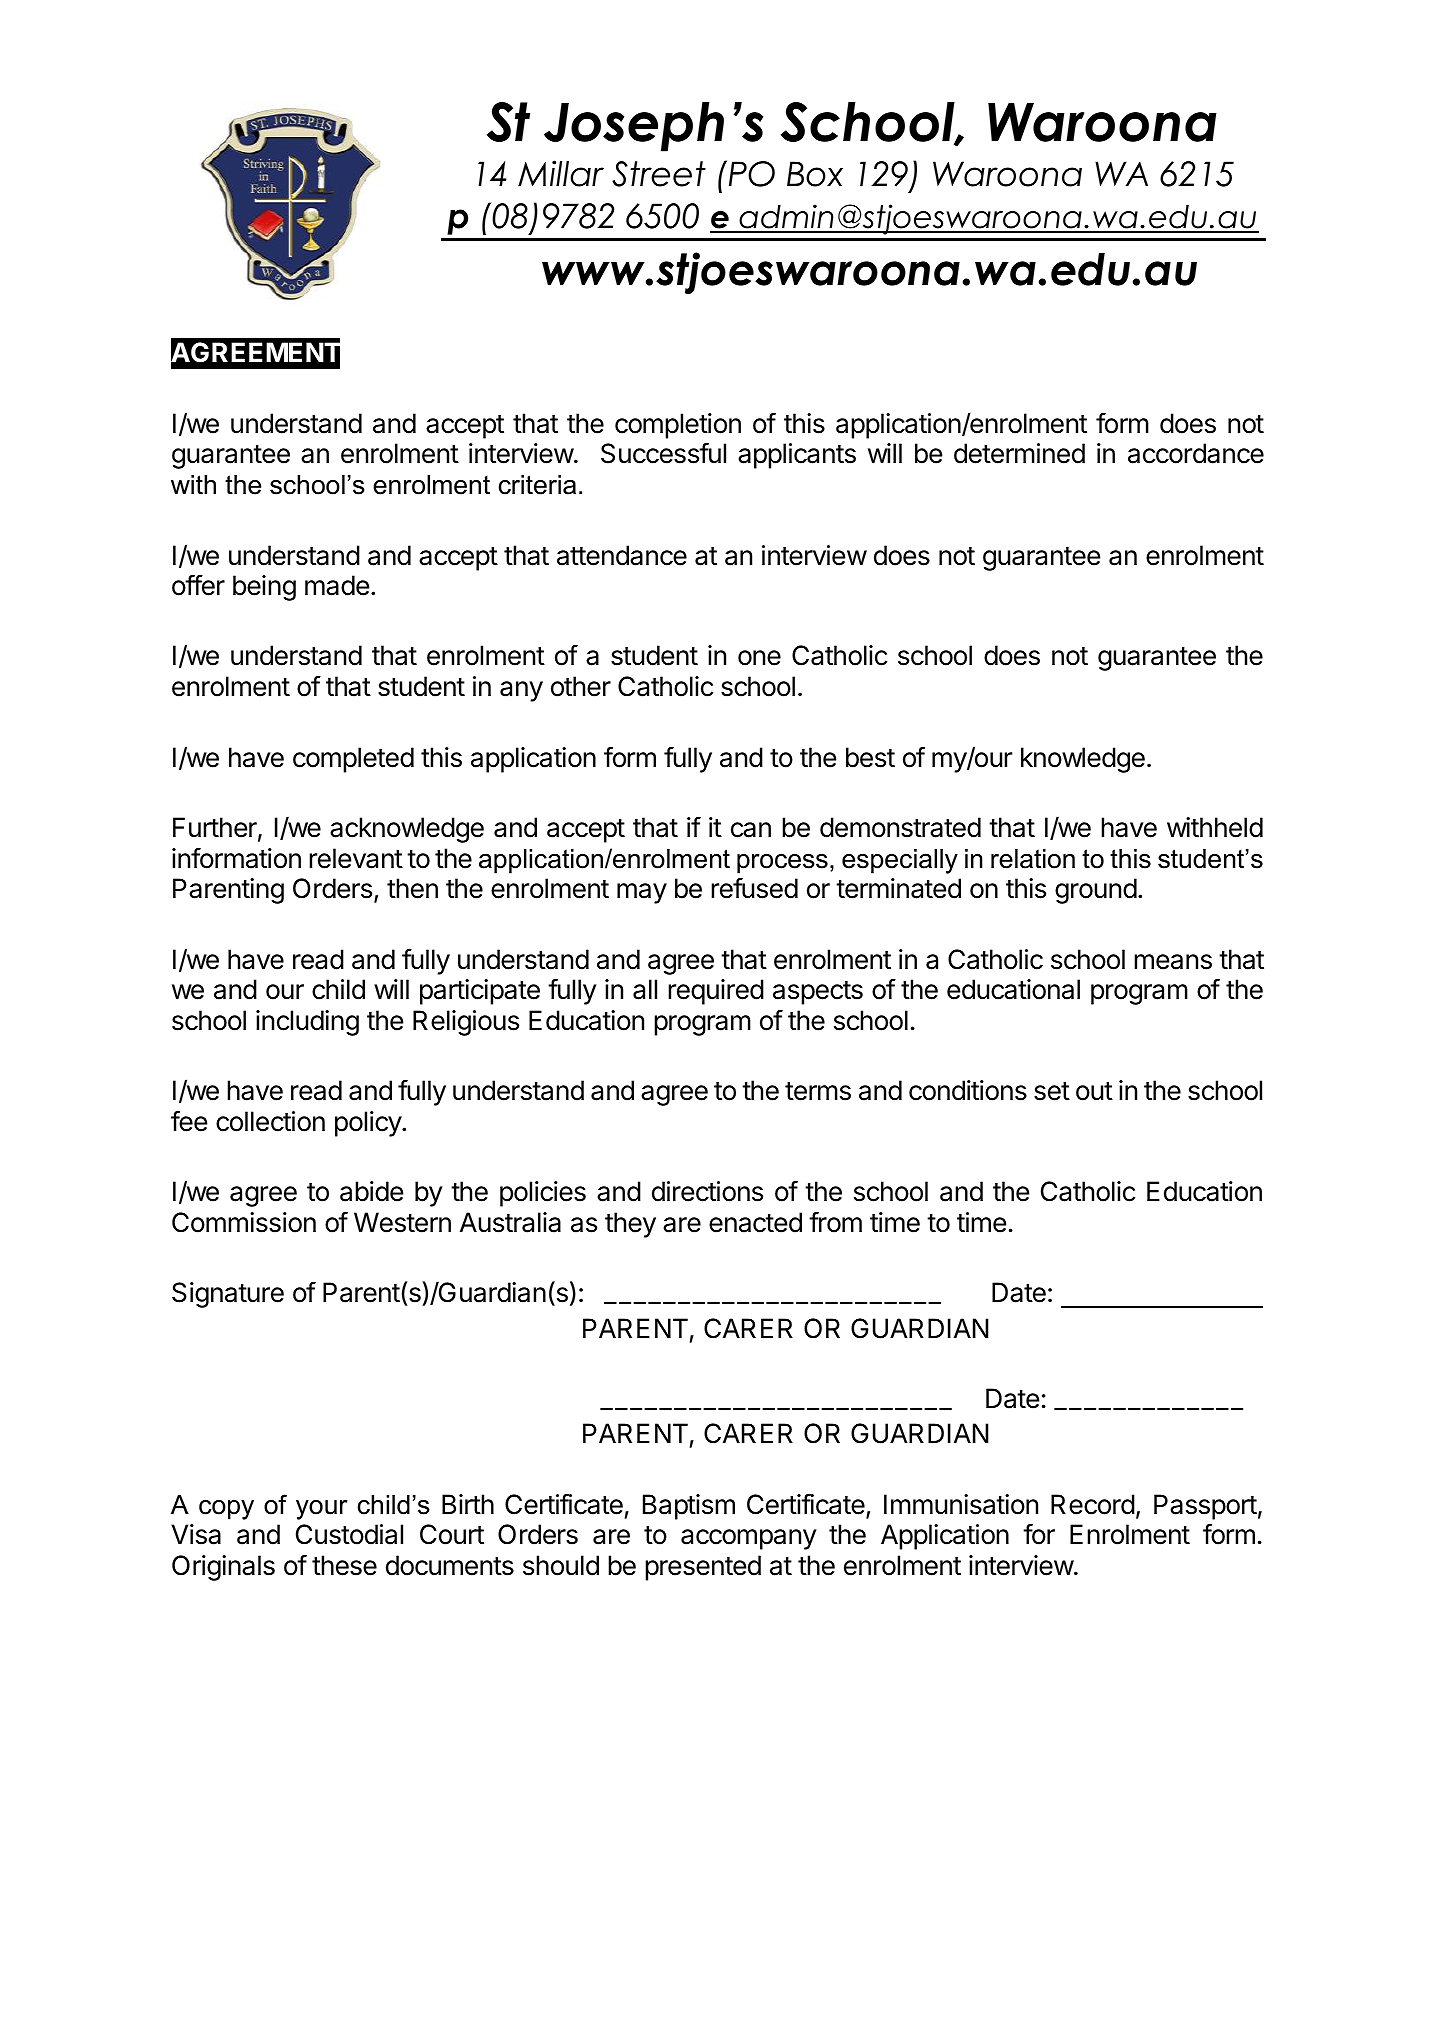 Image resolution: width=1433 pixels, height=2028 pixels. Describe the element at coordinates (689, 1507) in the screenshot. I see `Baptism` at that location.
